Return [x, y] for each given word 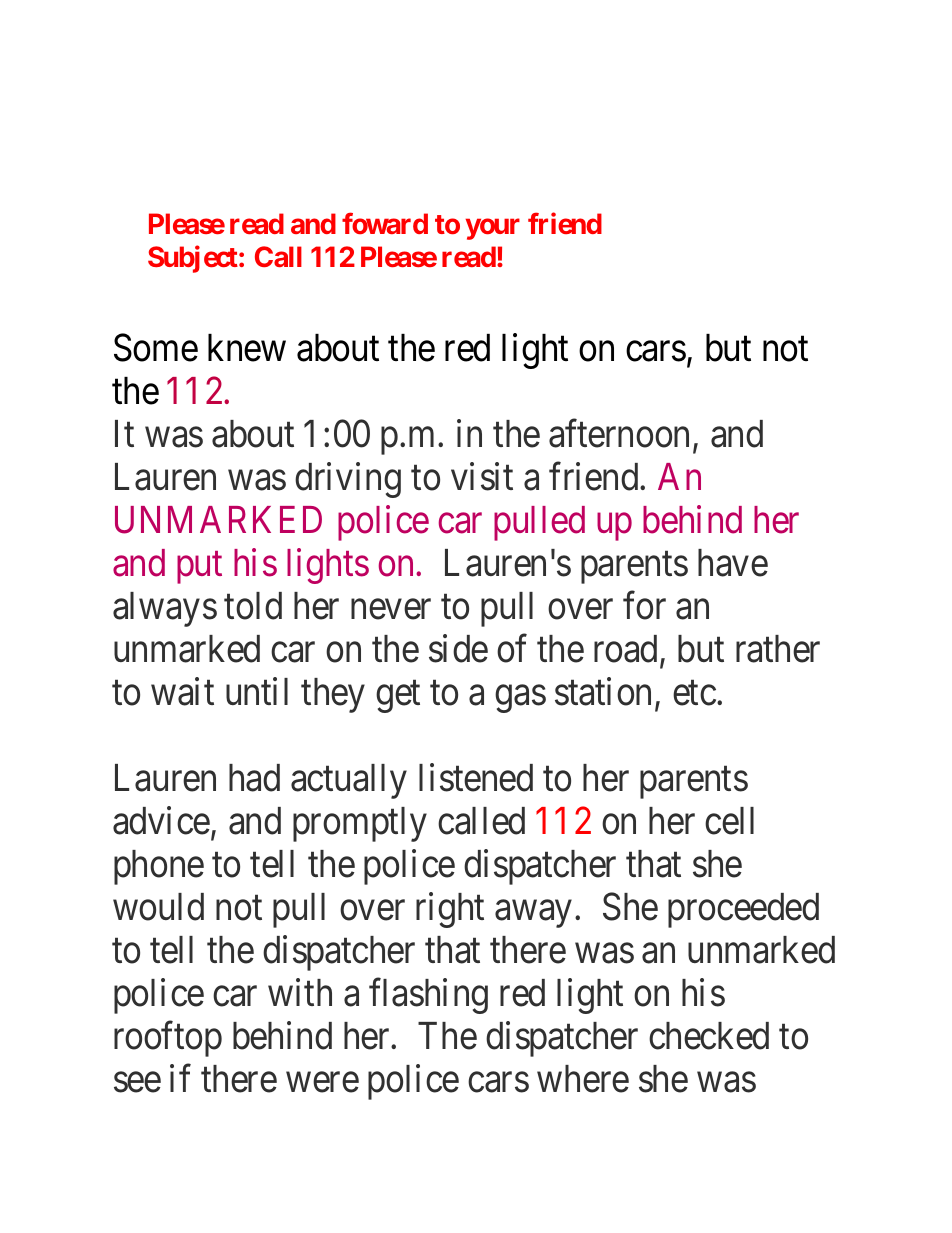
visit [482, 477]
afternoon [621, 435]
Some [156, 348]
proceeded [743, 910]
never [391, 610]
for [644, 606]
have [733, 563]
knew [247, 348]
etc [694, 693]
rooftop [168, 1039]
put [199, 568]
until [257, 691]
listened [476, 777]
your [493, 229]
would [158, 907]
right [450, 910]
